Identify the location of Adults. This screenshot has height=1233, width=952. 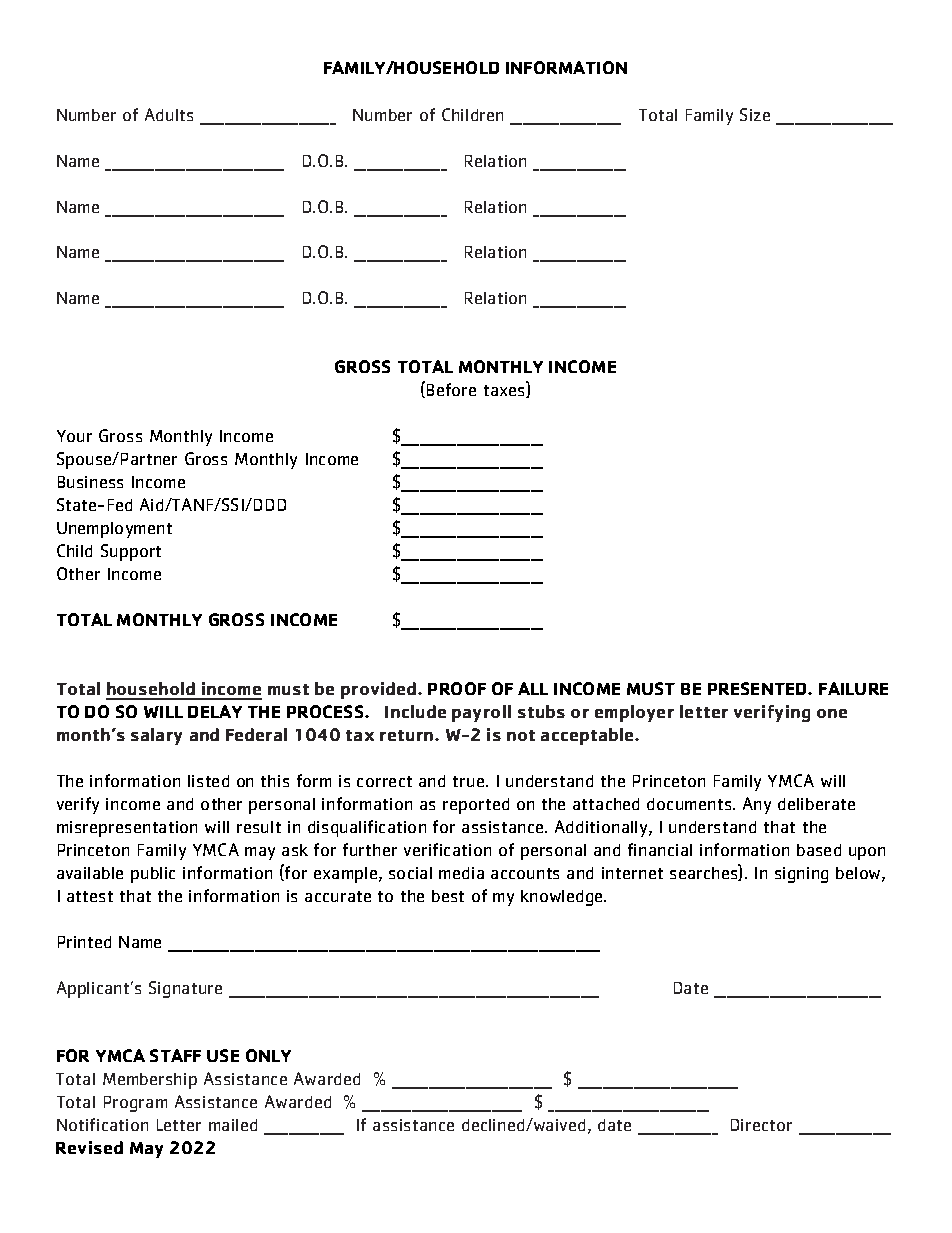
(169, 114).
